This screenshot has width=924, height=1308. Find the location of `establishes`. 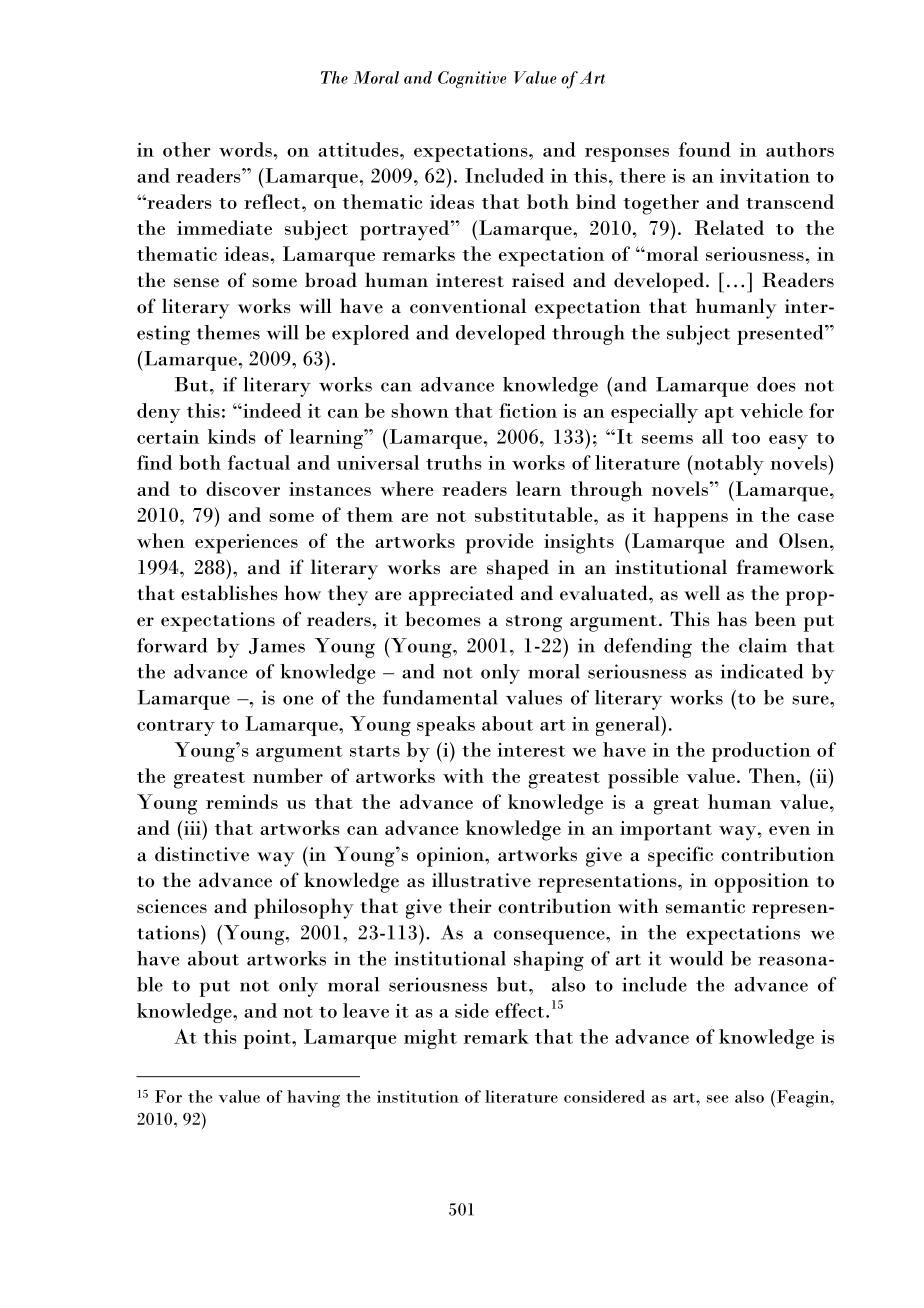

establishes is located at coordinates (229, 593).
